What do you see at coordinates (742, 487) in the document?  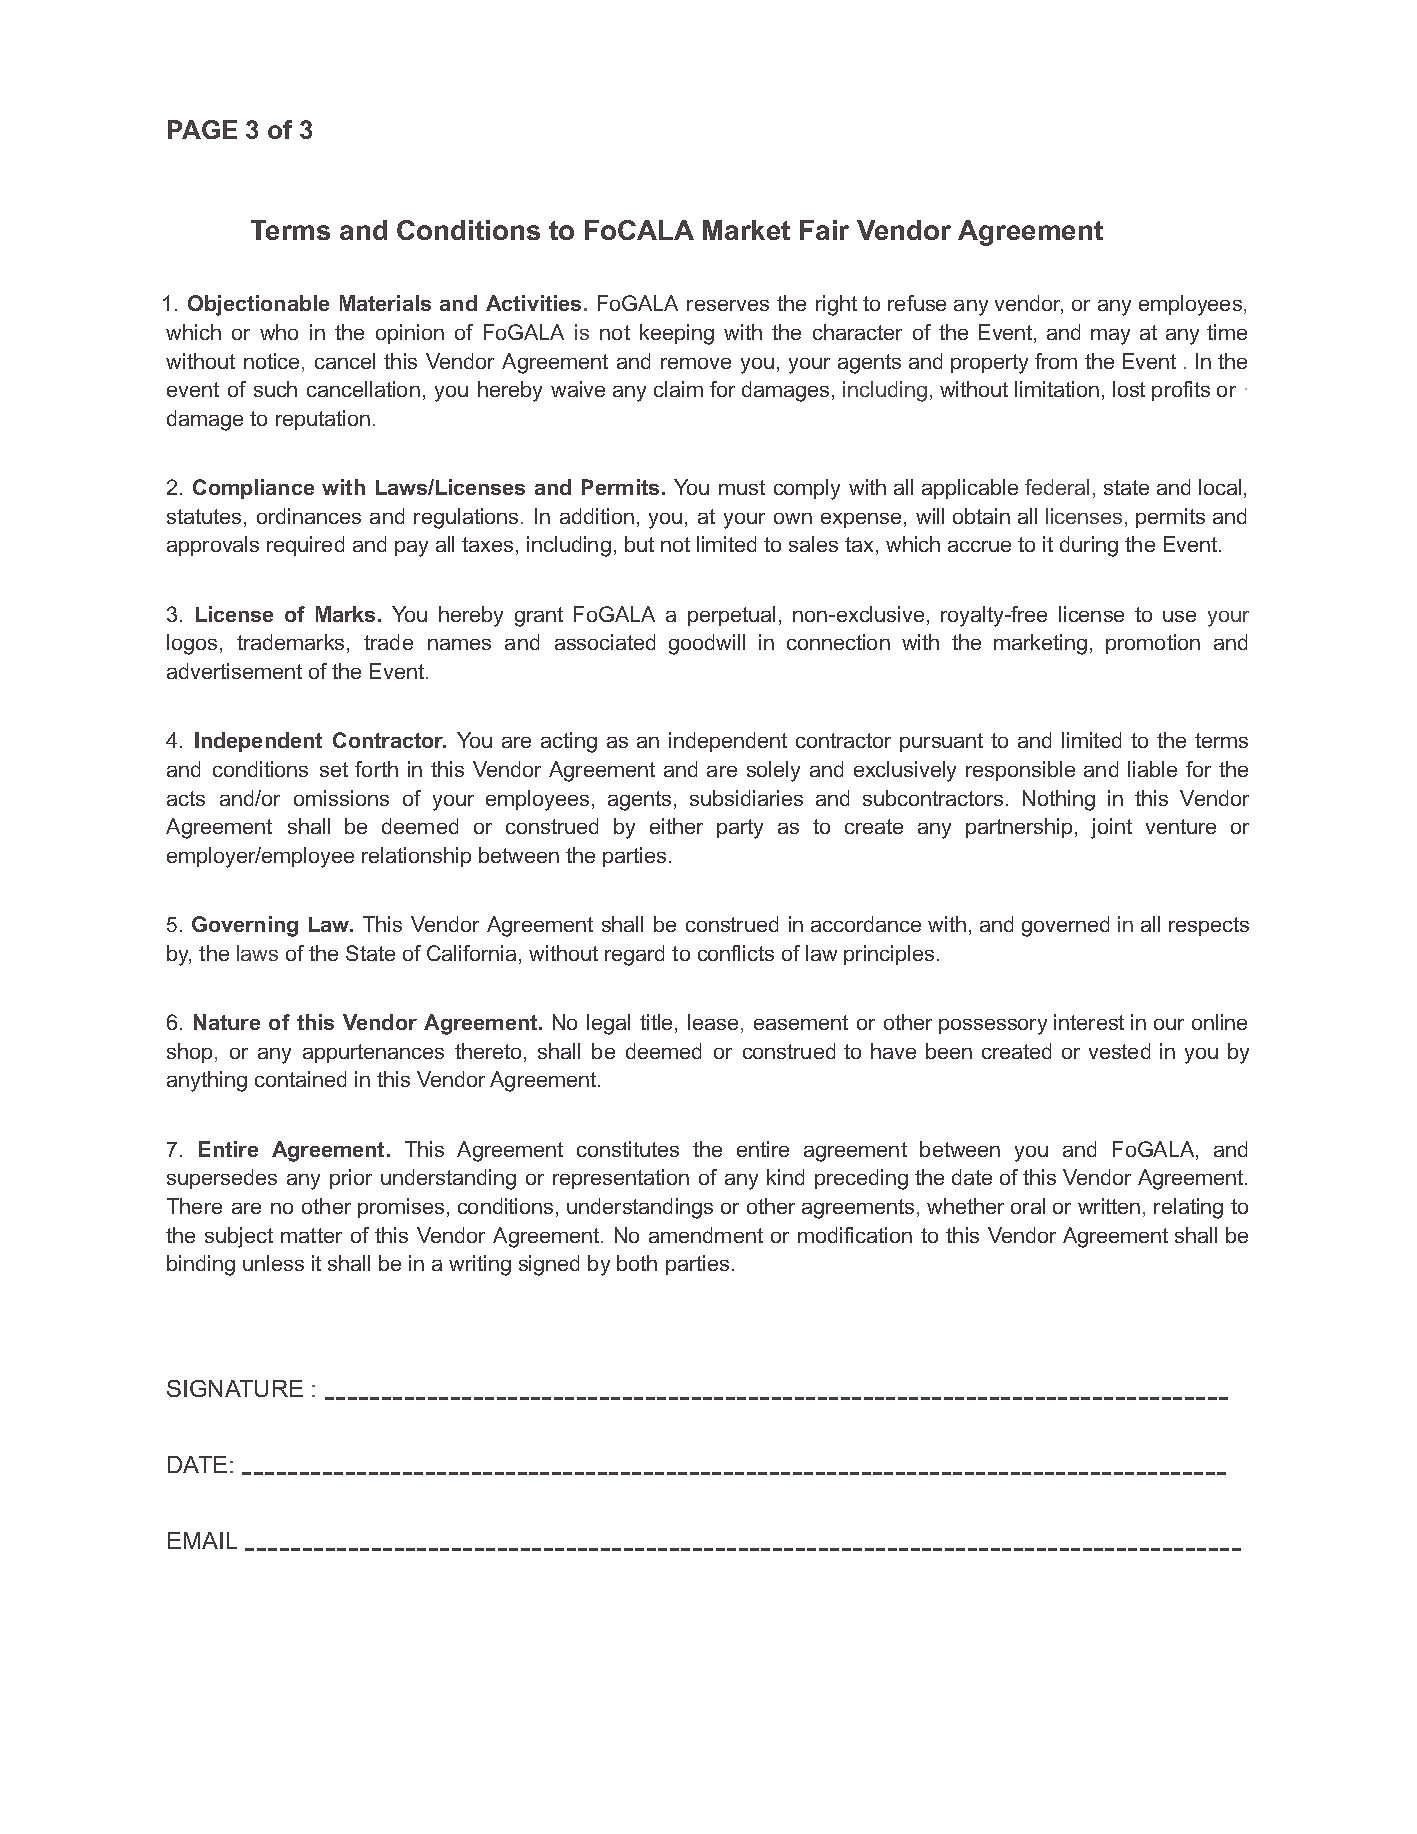 I see `must` at bounding box center [742, 487].
